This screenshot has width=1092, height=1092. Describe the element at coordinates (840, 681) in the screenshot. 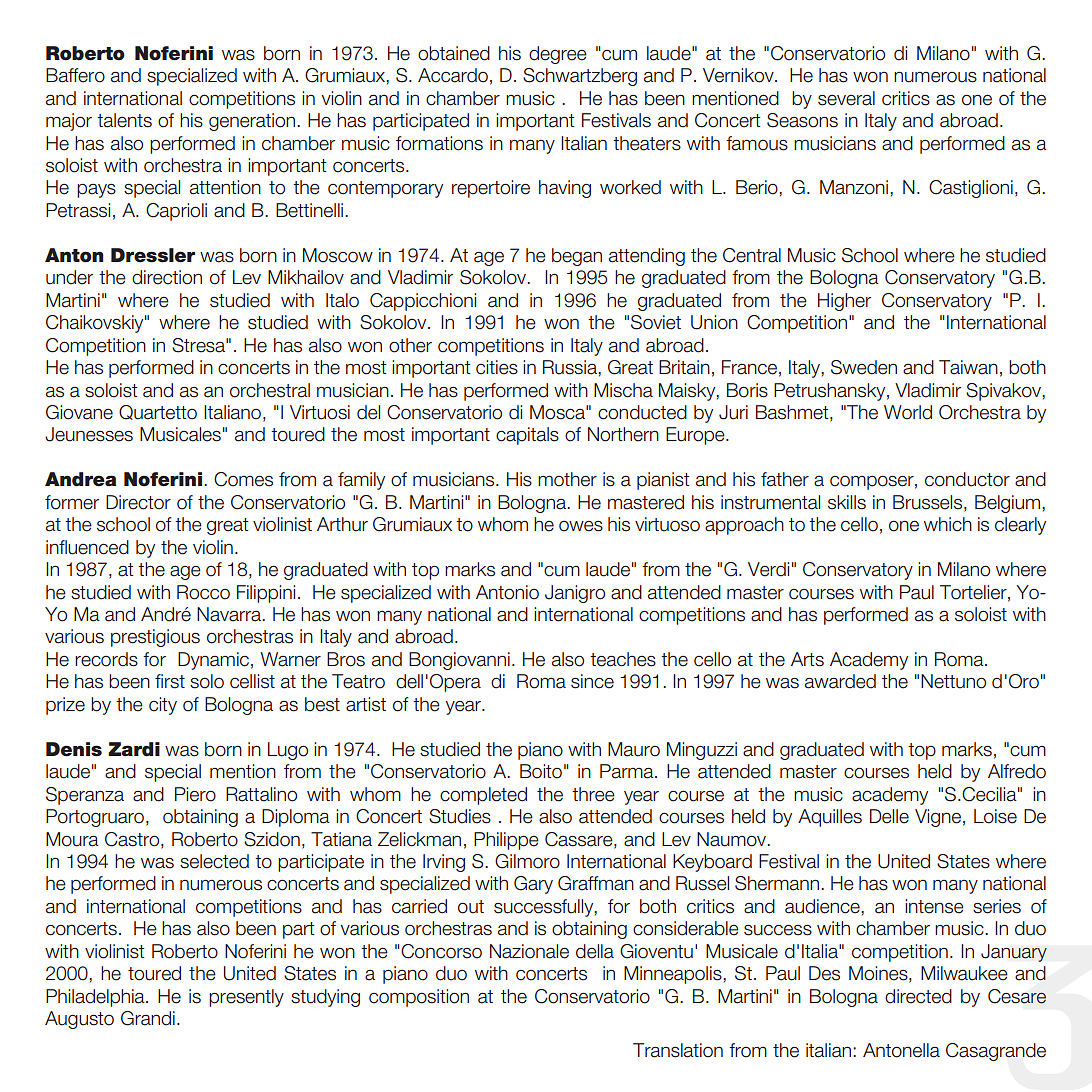

I see `awarded` at that location.
